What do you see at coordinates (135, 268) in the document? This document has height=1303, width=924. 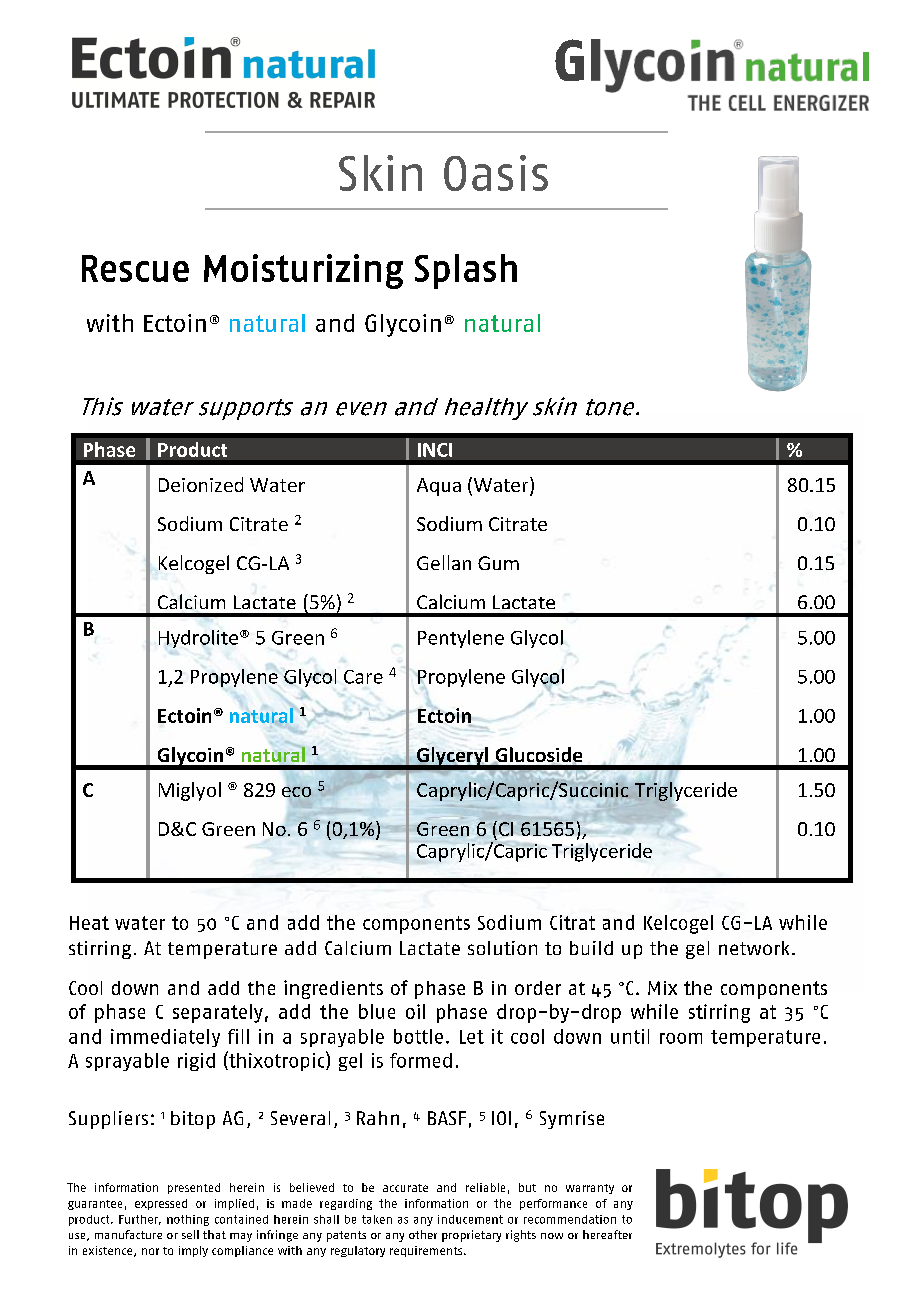 I see `Rescue` at bounding box center [135, 268].
